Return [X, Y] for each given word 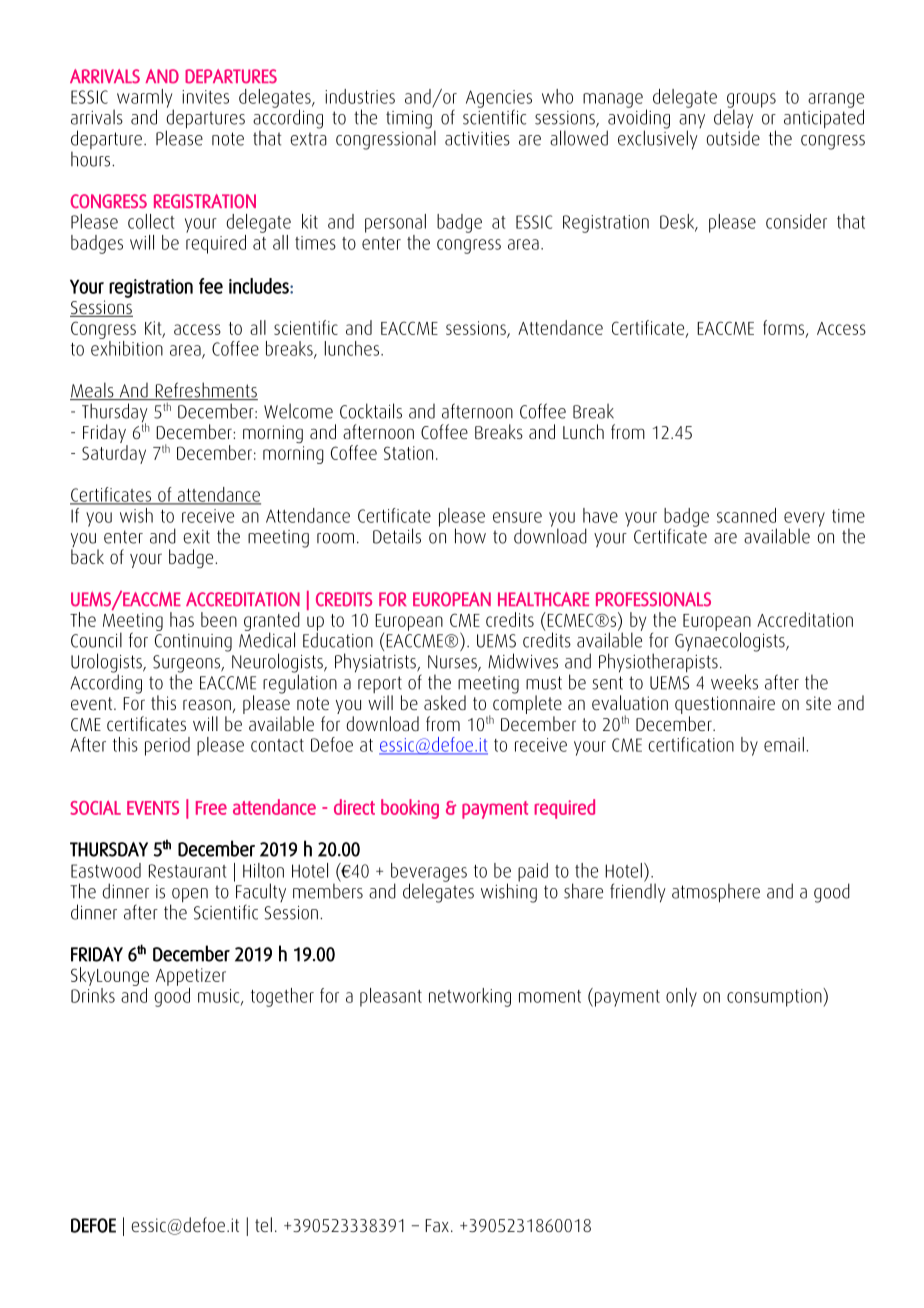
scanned [746, 515]
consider [796, 221]
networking [470, 997]
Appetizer [191, 977]
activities [477, 139]
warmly [145, 99]
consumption [775, 997]
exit [196, 537]
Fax [437, 1225]
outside [733, 138]
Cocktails [371, 411]
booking [410, 809]
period [167, 746]
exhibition [127, 347]
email [784, 744]
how [470, 536]
